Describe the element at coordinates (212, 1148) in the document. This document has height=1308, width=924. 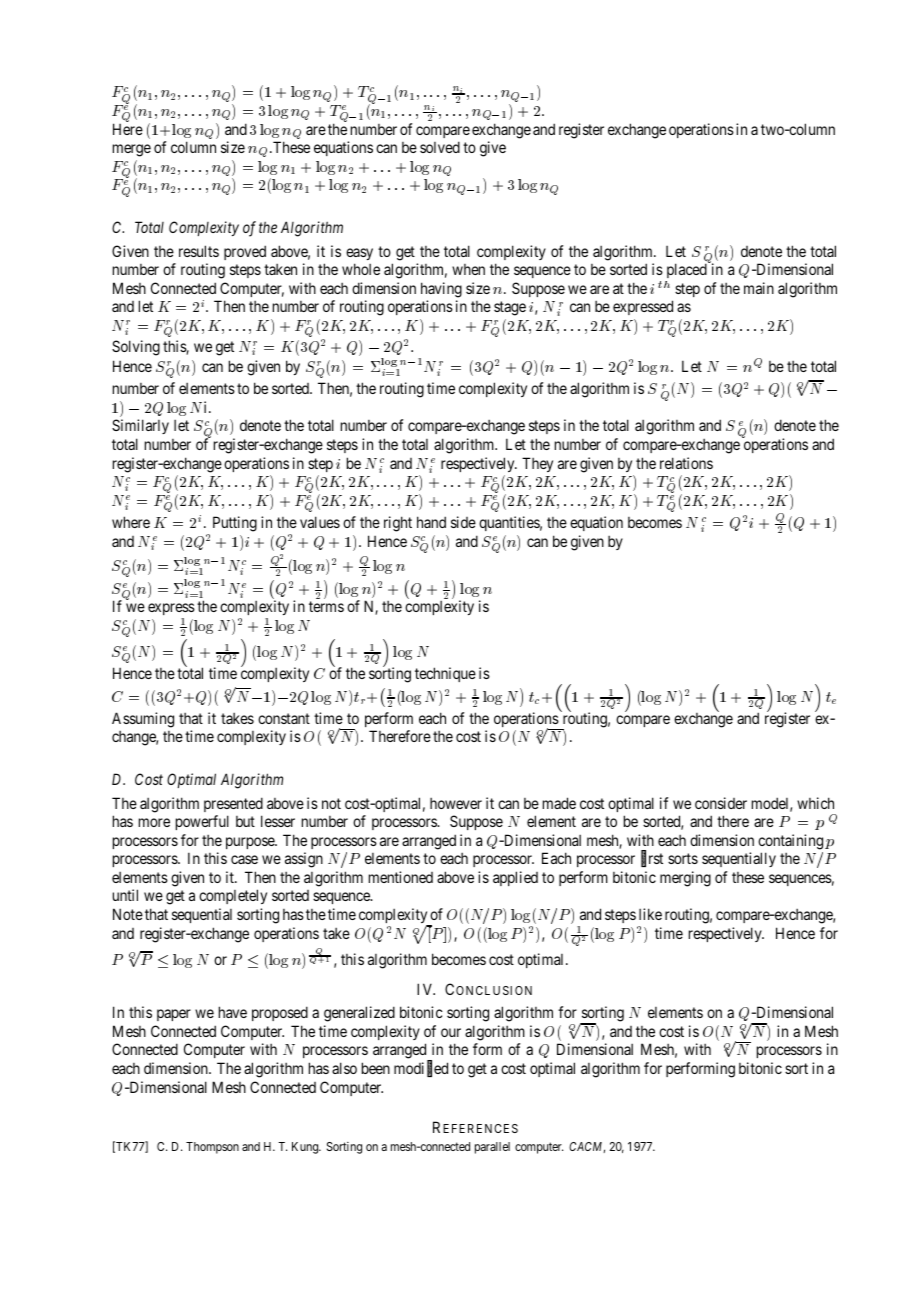
I see `Thompson` at that location.
